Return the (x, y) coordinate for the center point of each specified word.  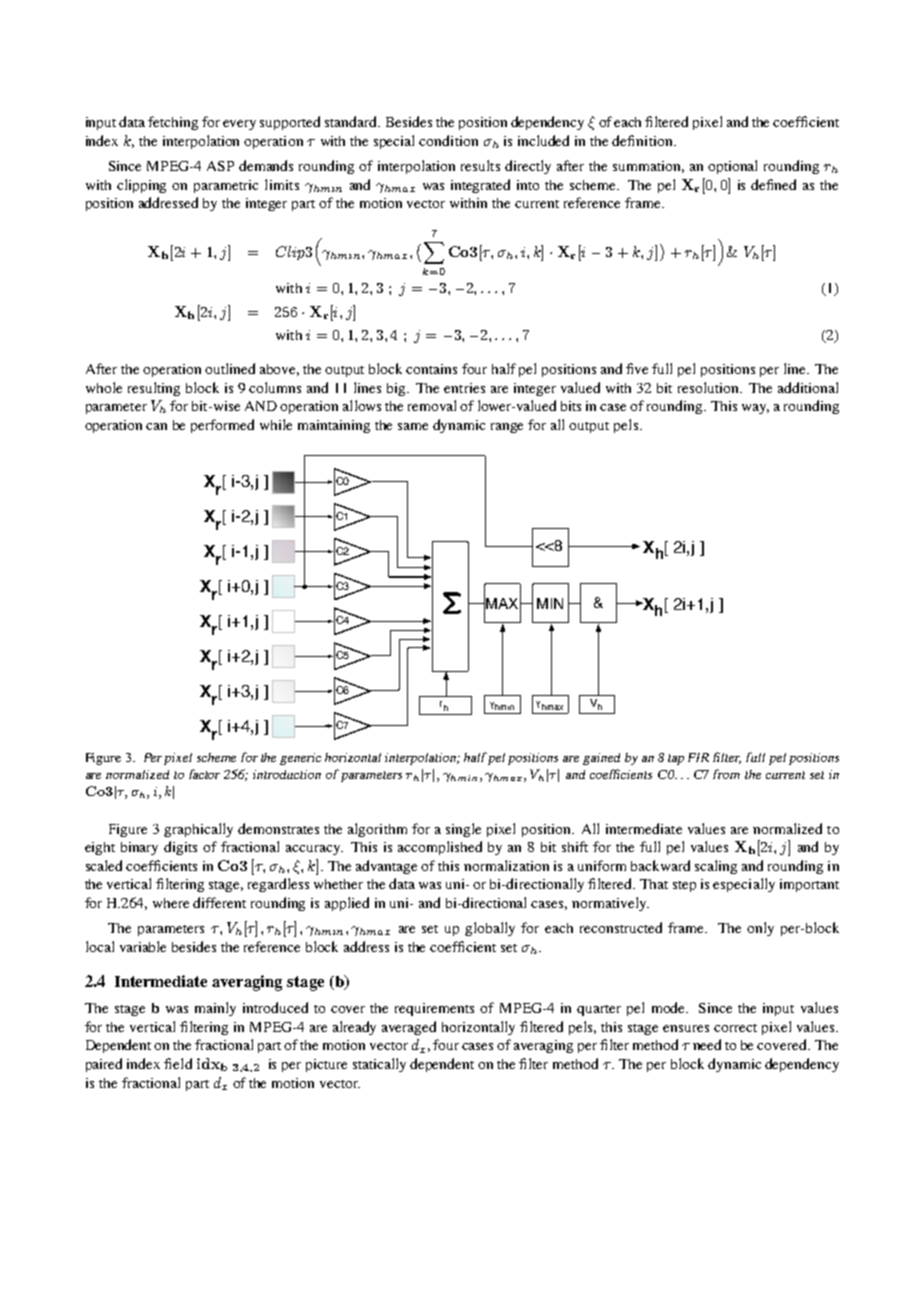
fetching (173, 123)
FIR (698, 757)
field (178, 1063)
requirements (434, 1009)
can (156, 426)
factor (204, 774)
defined (773, 184)
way (755, 409)
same (413, 426)
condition (448, 140)
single (463, 830)
